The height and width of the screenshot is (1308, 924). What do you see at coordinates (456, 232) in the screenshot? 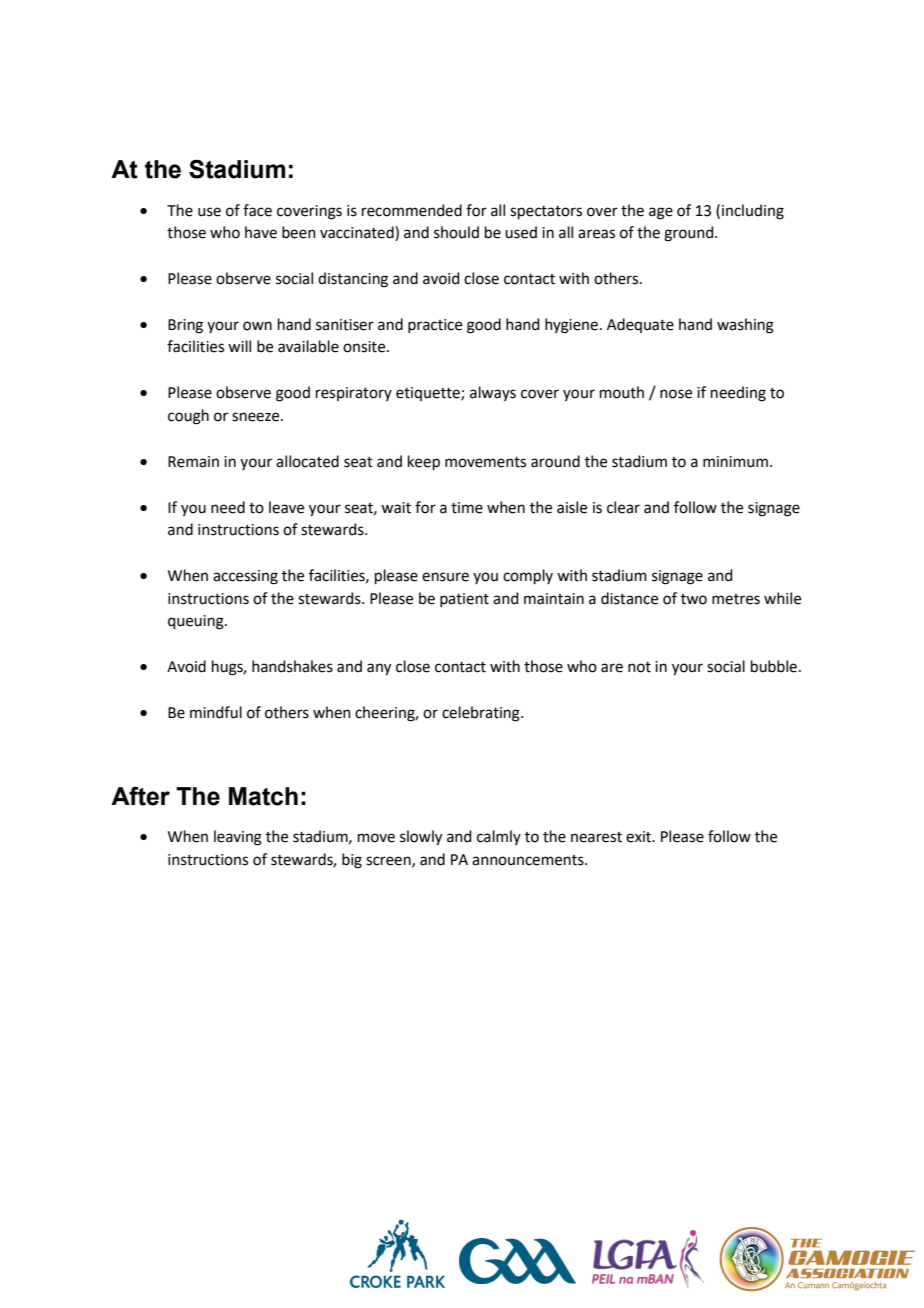
I see `should` at bounding box center [456, 232].
